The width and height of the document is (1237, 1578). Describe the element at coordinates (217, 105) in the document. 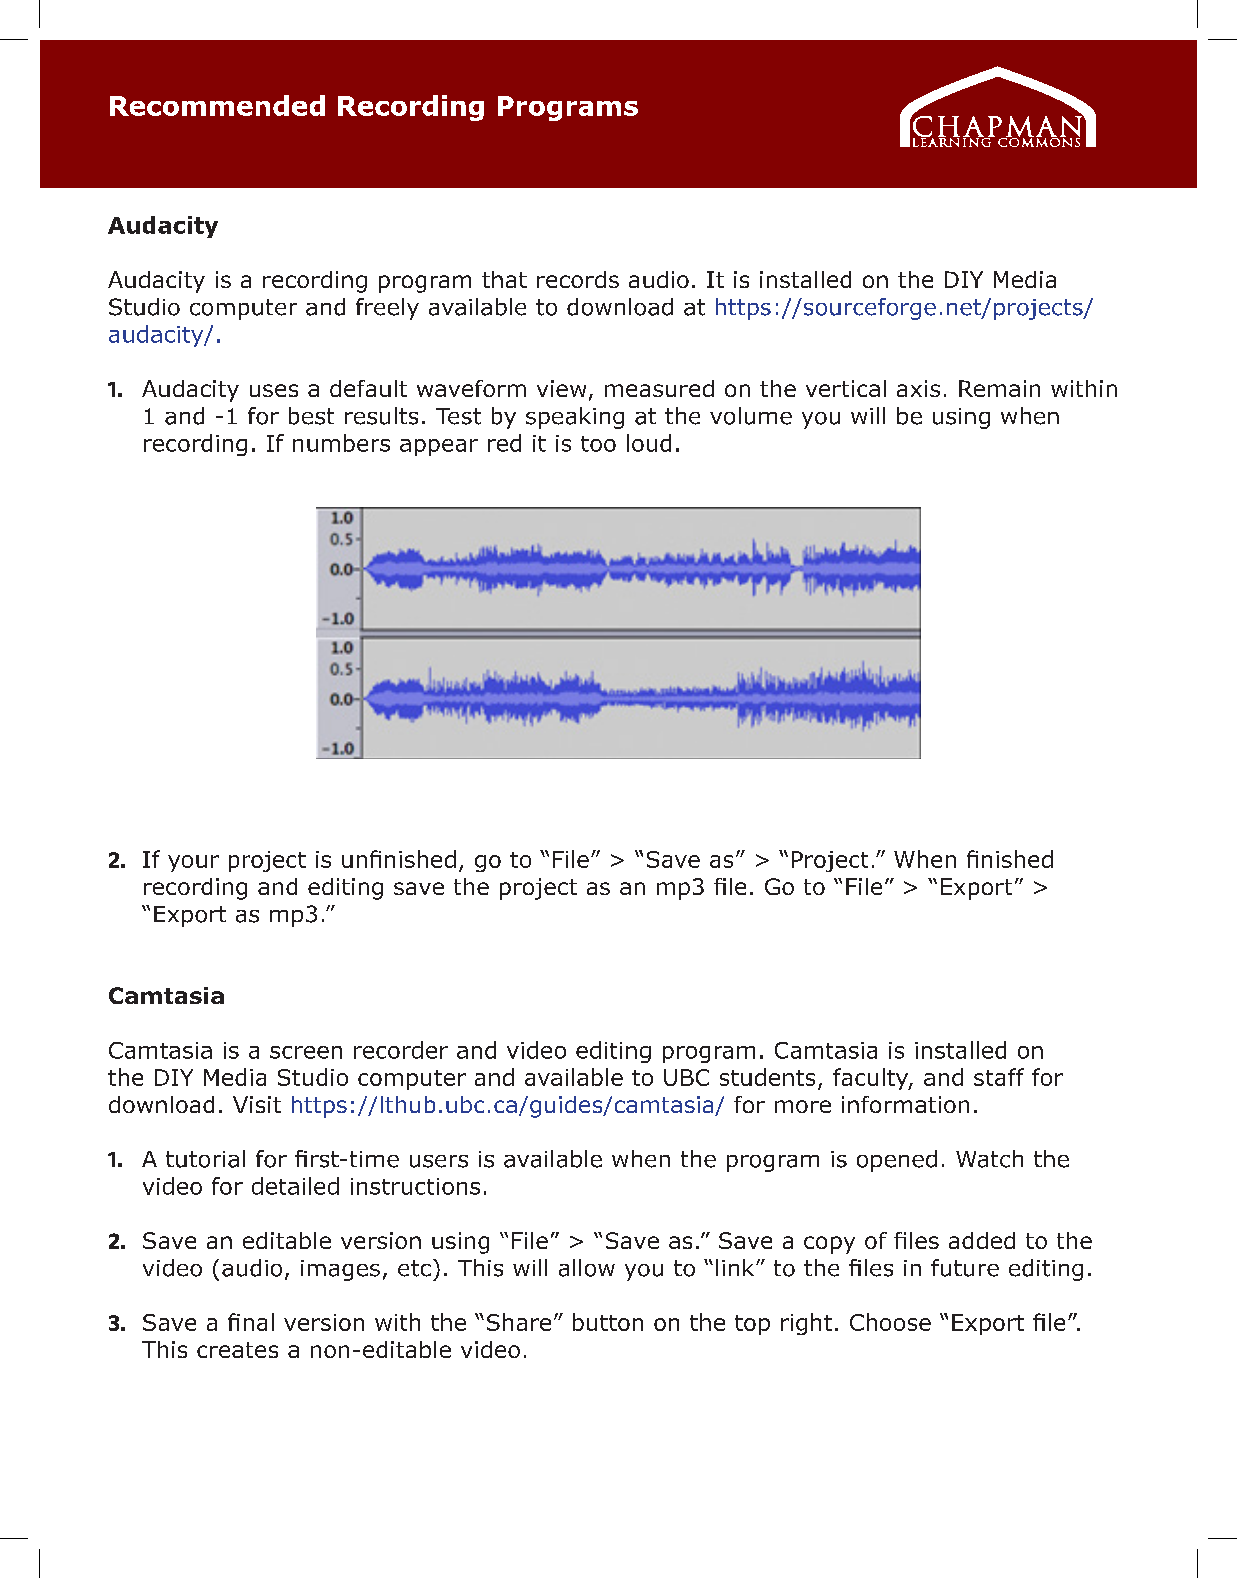

I see `Recommended` at that location.
